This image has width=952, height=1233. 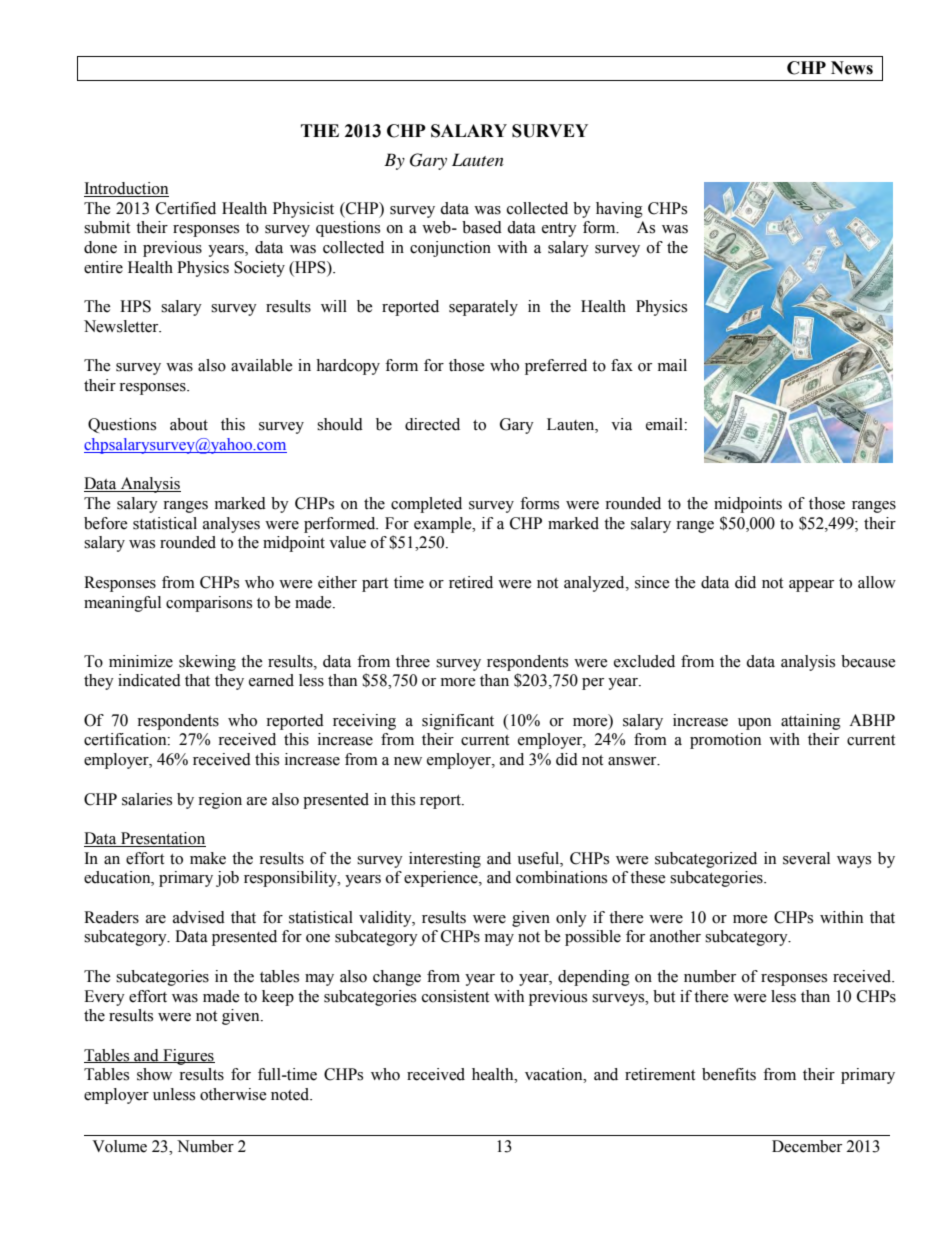 I want to click on skewing, so click(x=207, y=663).
